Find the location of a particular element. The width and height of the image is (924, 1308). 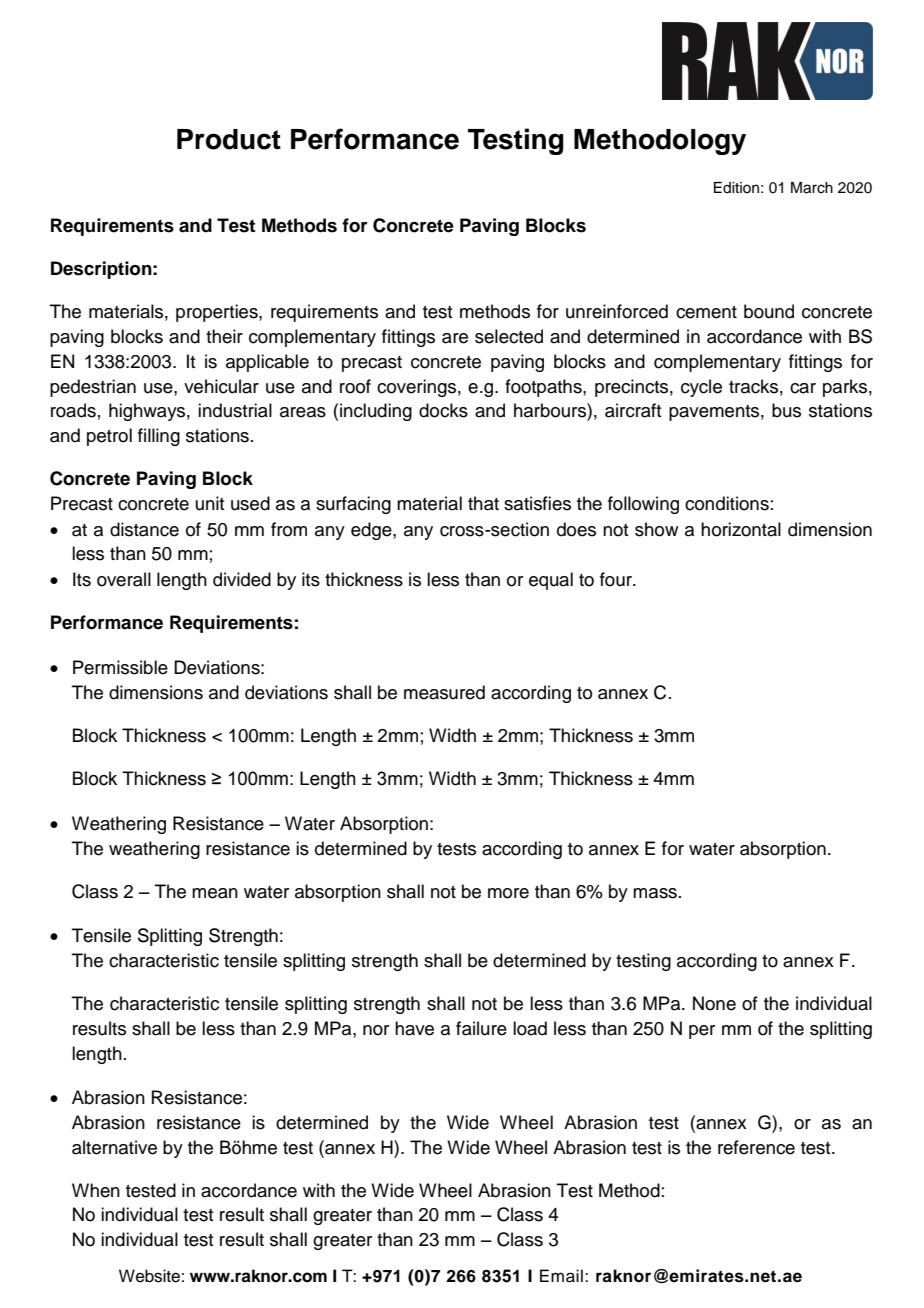

four is located at coordinates (617, 579).
